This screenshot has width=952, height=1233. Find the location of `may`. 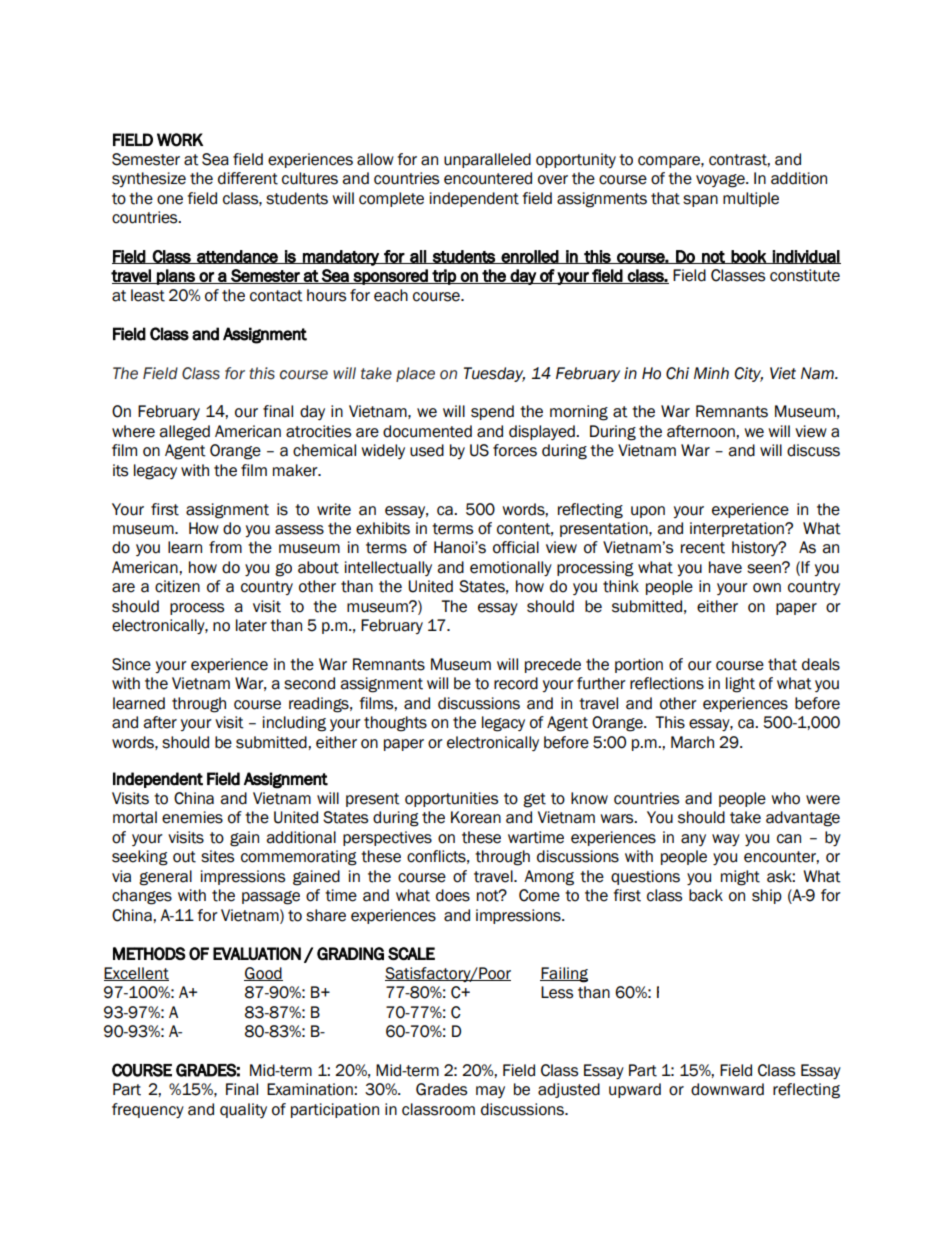

may is located at coordinates (490, 1092).
